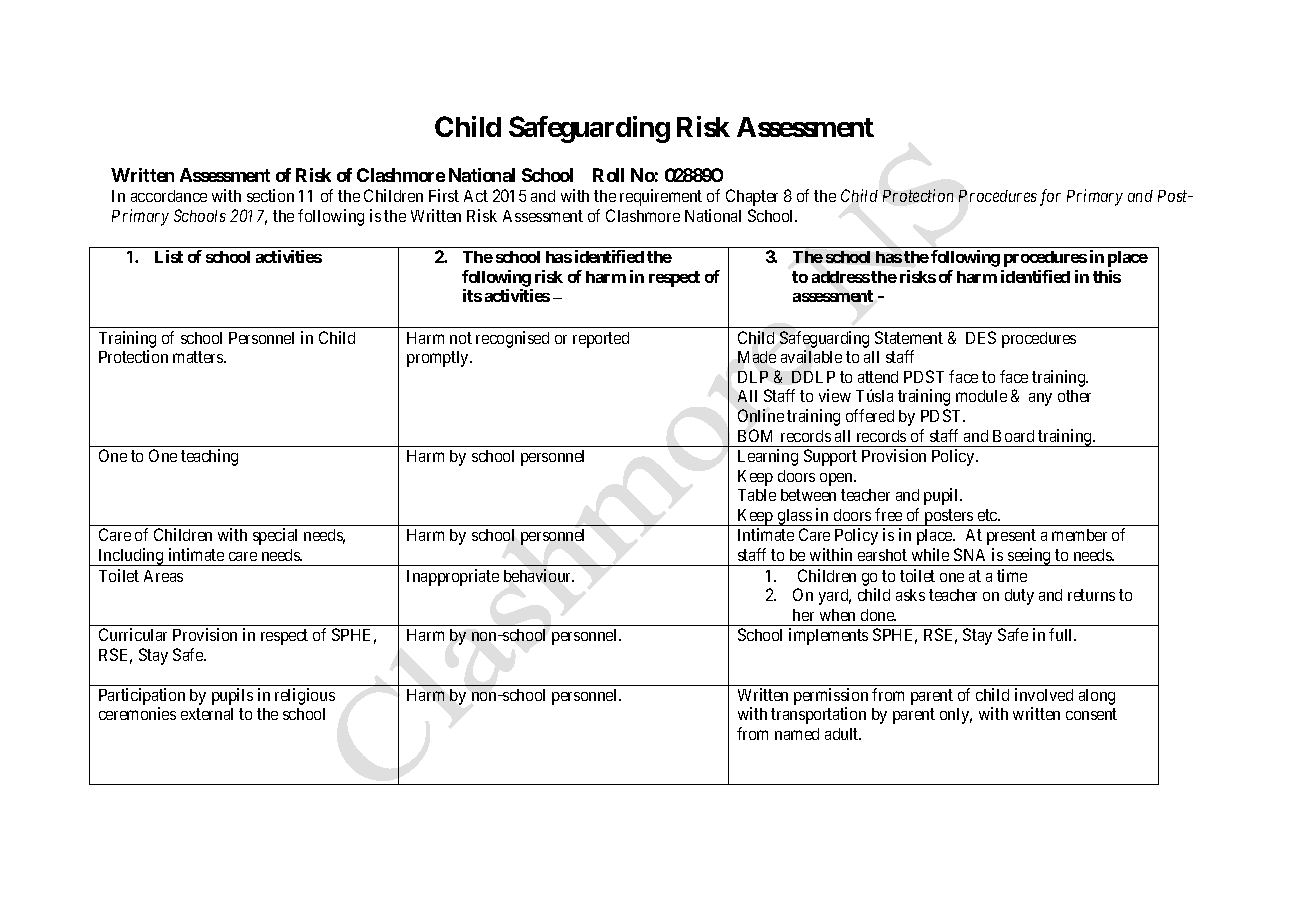 Image resolution: width=1308 pixels, height=924 pixels. I want to click on section, so click(270, 195).
